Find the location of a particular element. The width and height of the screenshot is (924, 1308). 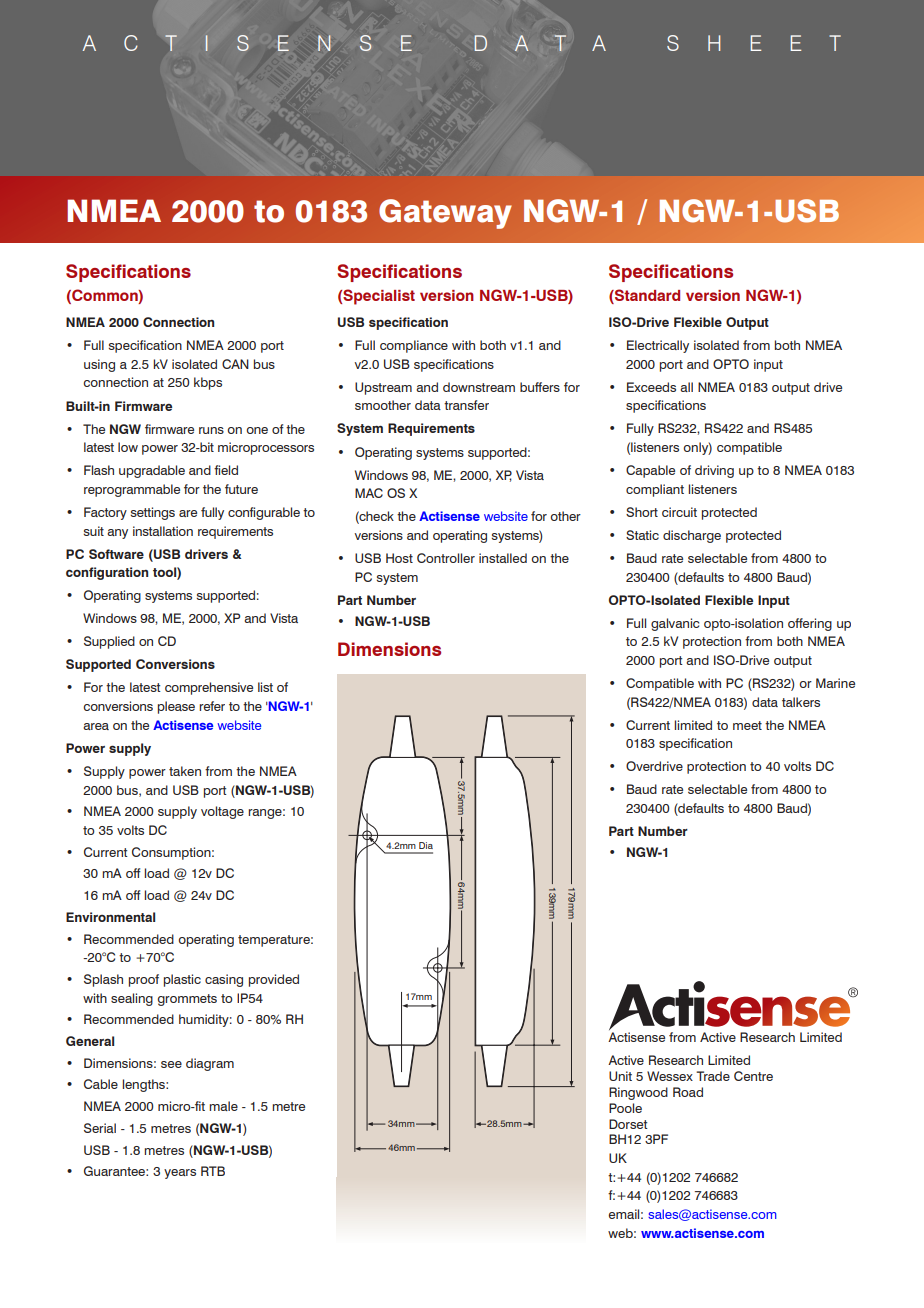

upgradable is located at coordinates (152, 471).
